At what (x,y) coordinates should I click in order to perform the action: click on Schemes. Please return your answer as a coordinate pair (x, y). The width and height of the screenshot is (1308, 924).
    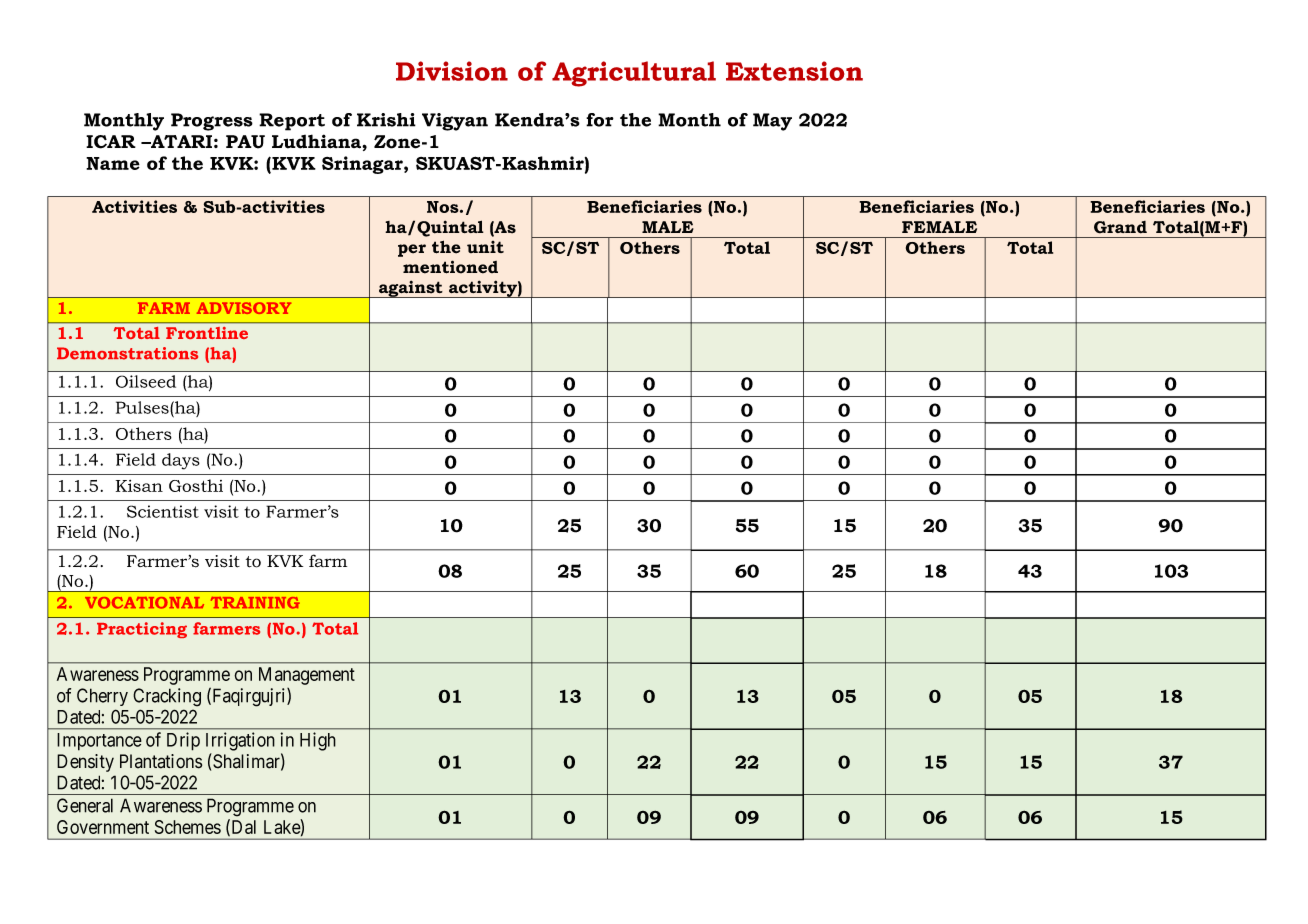
    Looking at the image, I should click on (188, 827).
